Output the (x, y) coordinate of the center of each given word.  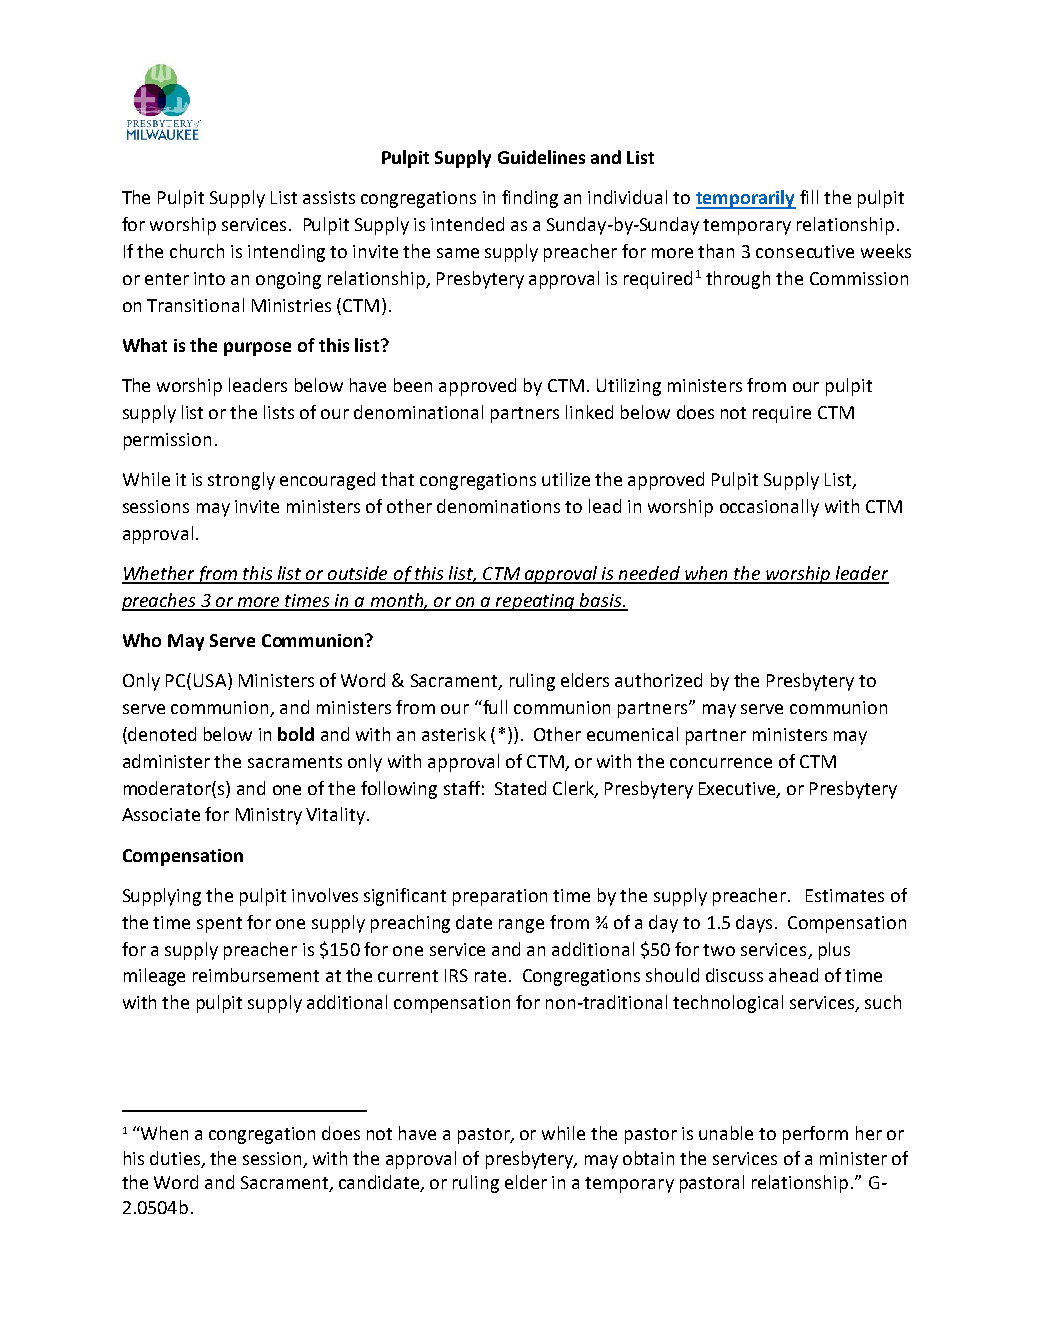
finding (530, 199)
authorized (658, 680)
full (494, 707)
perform (815, 1135)
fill (809, 197)
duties (176, 1159)
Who (142, 640)
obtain (648, 1158)
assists (329, 197)
